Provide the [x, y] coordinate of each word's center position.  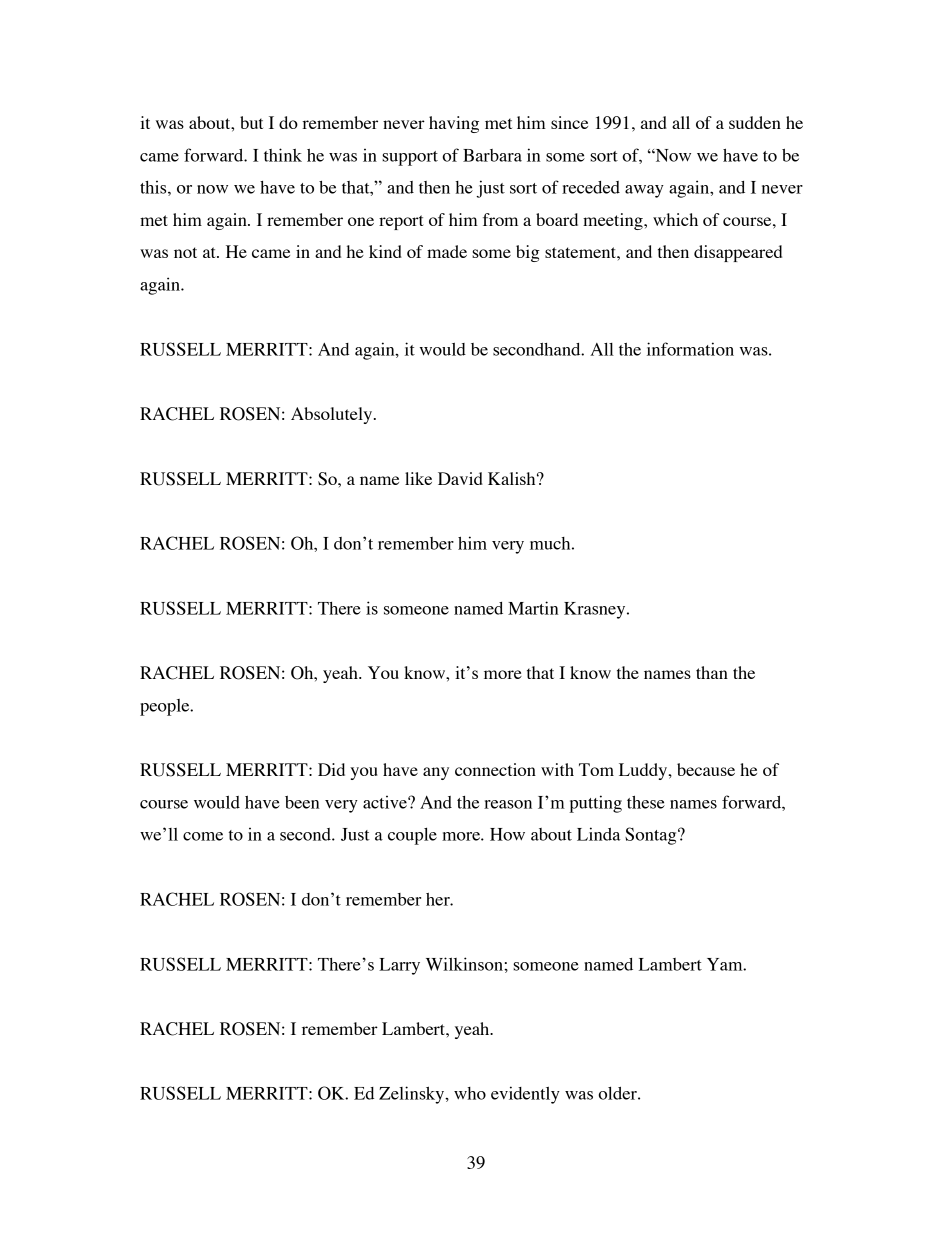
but [251, 122]
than [712, 672]
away [644, 191]
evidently [525, 1095]
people [166, 707]
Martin [533, 608]
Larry [399, 966]
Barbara [492, 155]
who [470, 1093]
